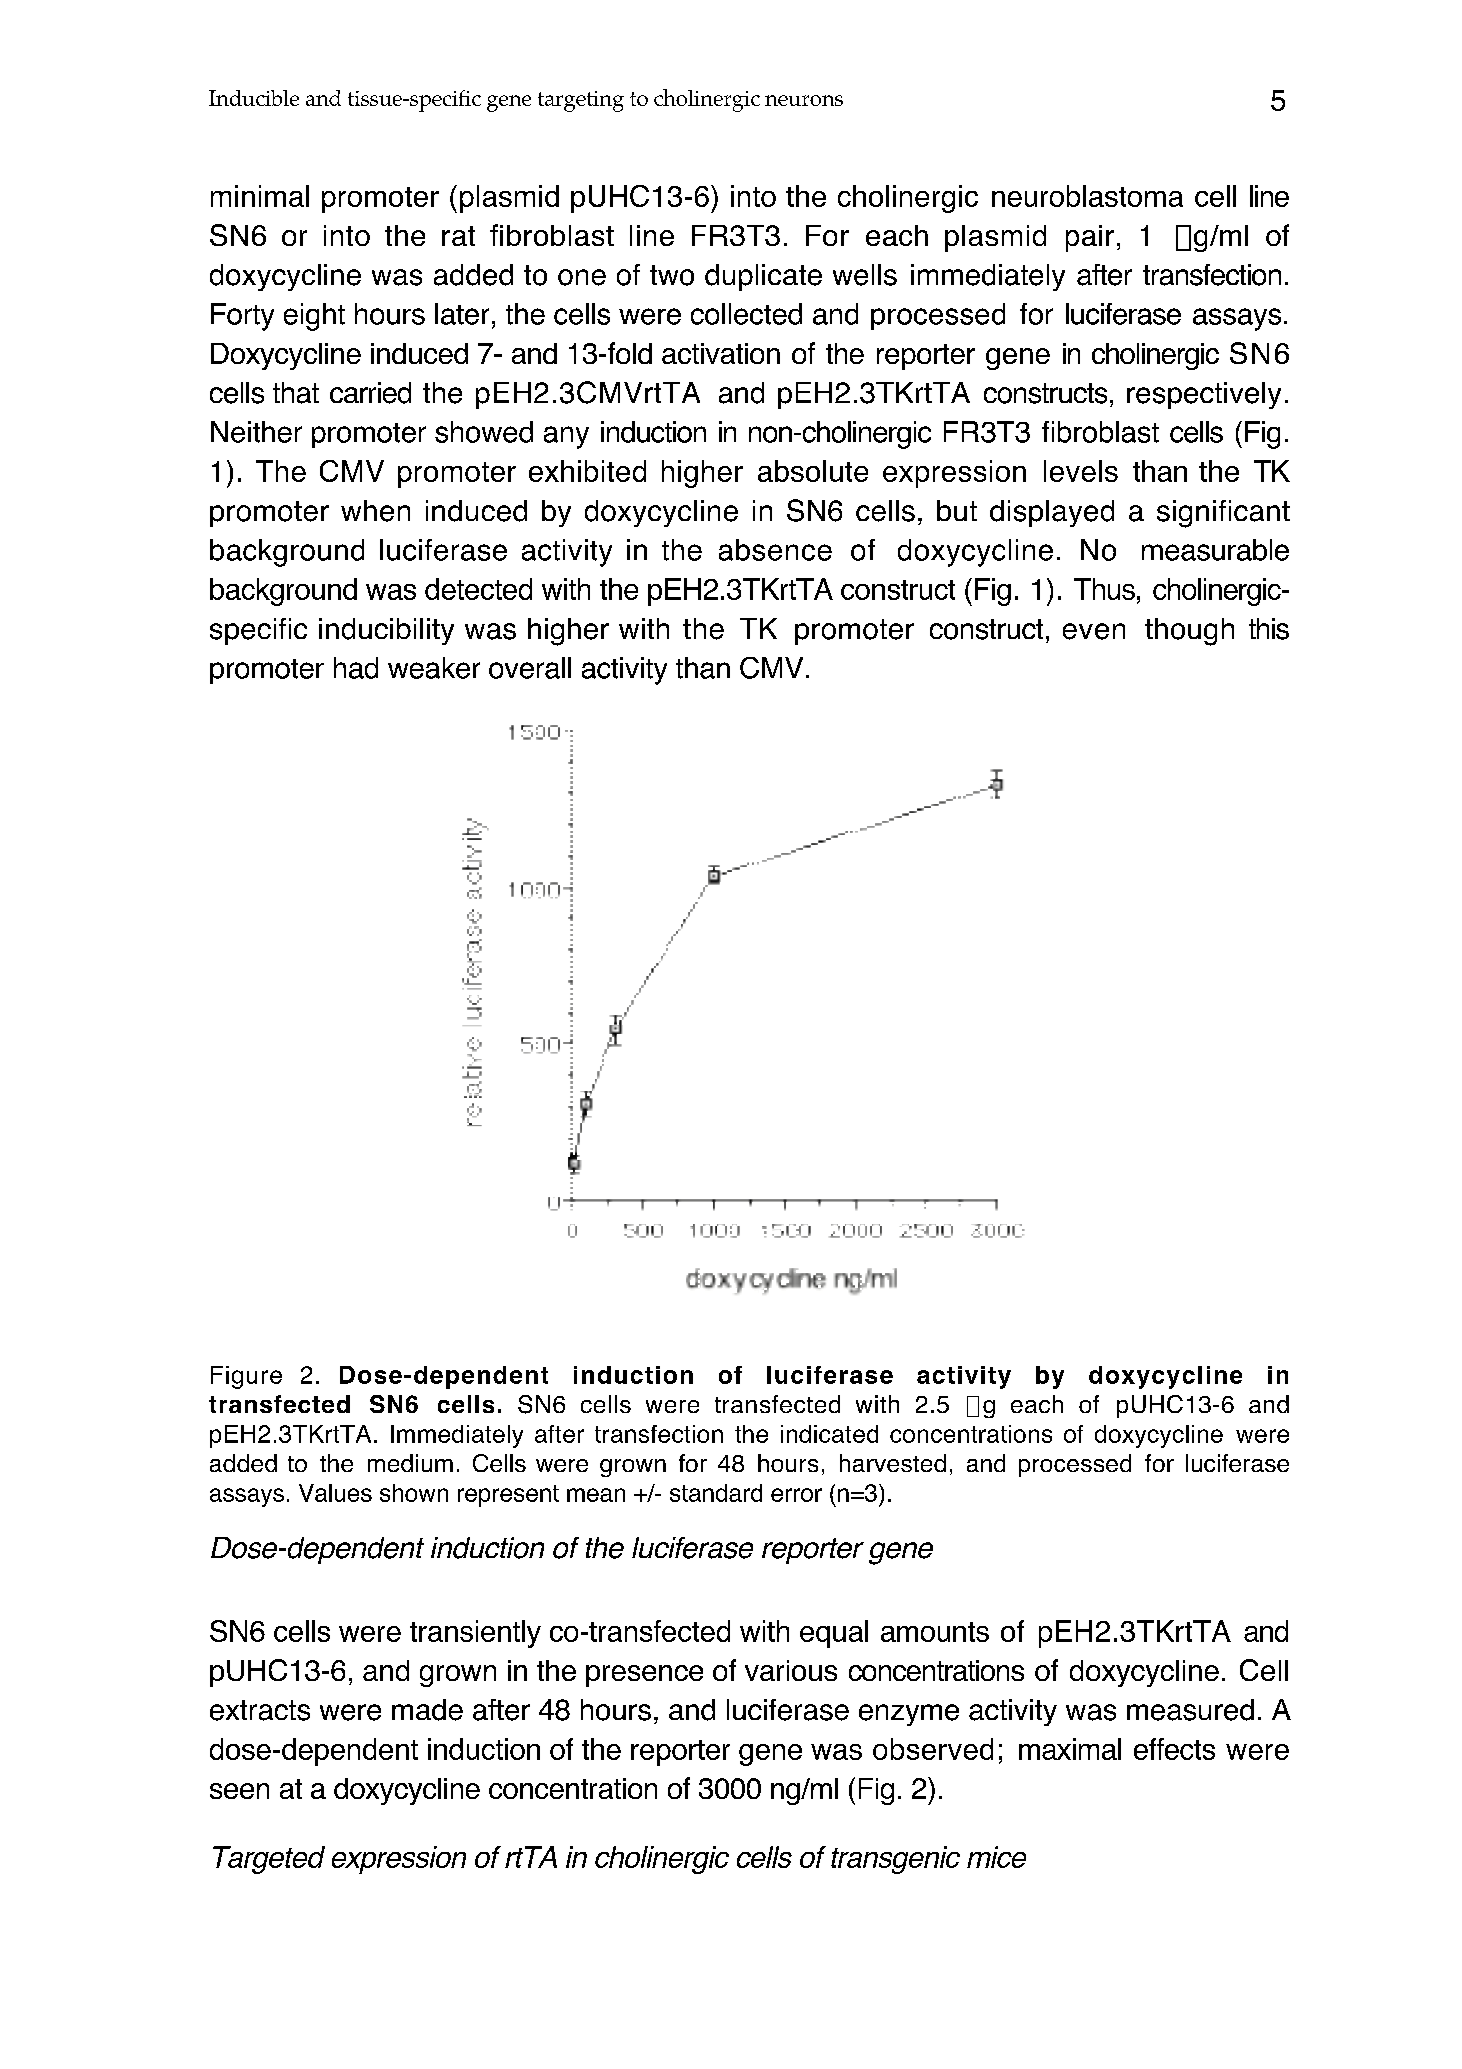 This screenshot has height=2069, width=1462. Describe the element at coordinates (804, 100) in the screenshot. I see `neurons` at that location.
